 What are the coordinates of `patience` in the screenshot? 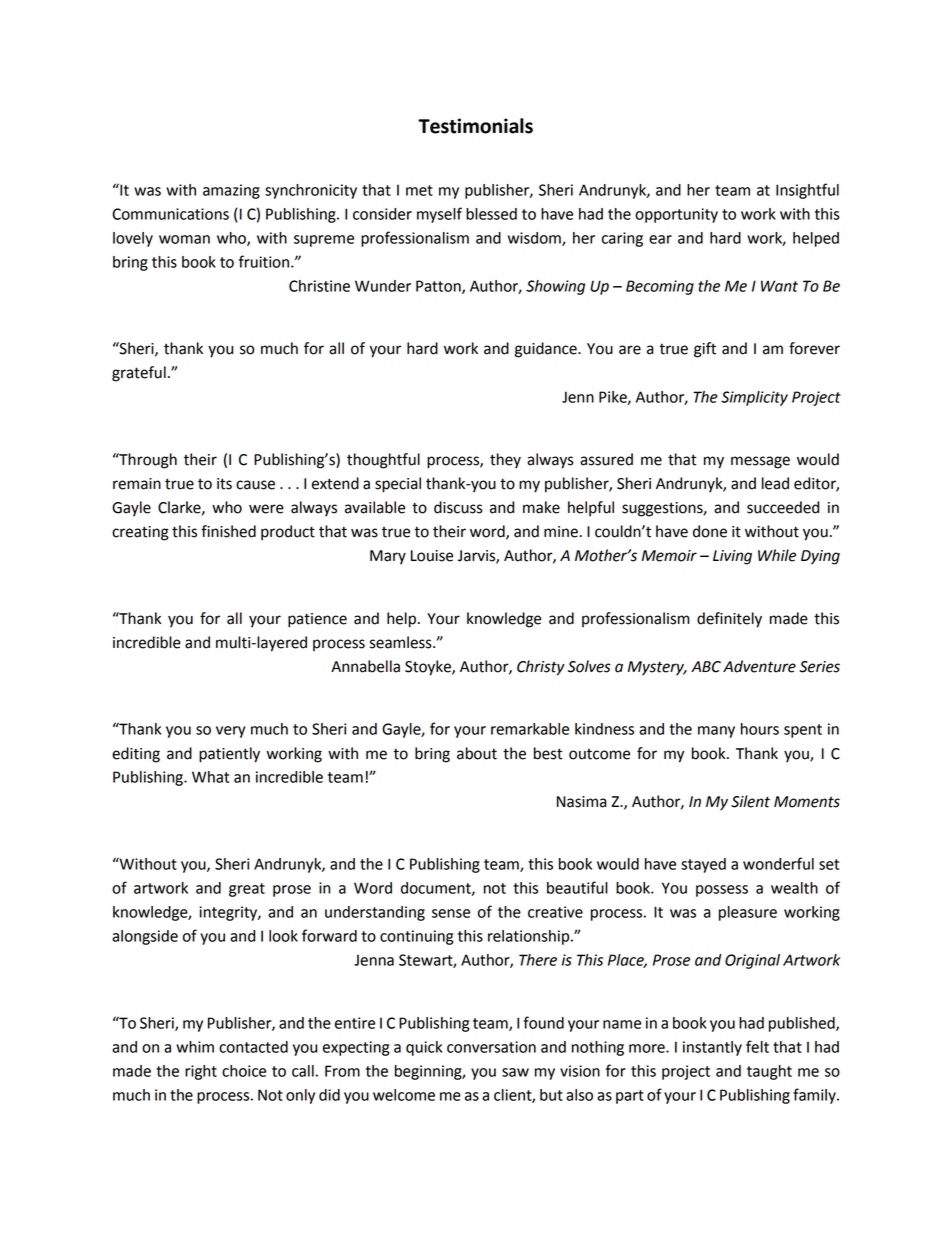 It's located at (317, 620).
